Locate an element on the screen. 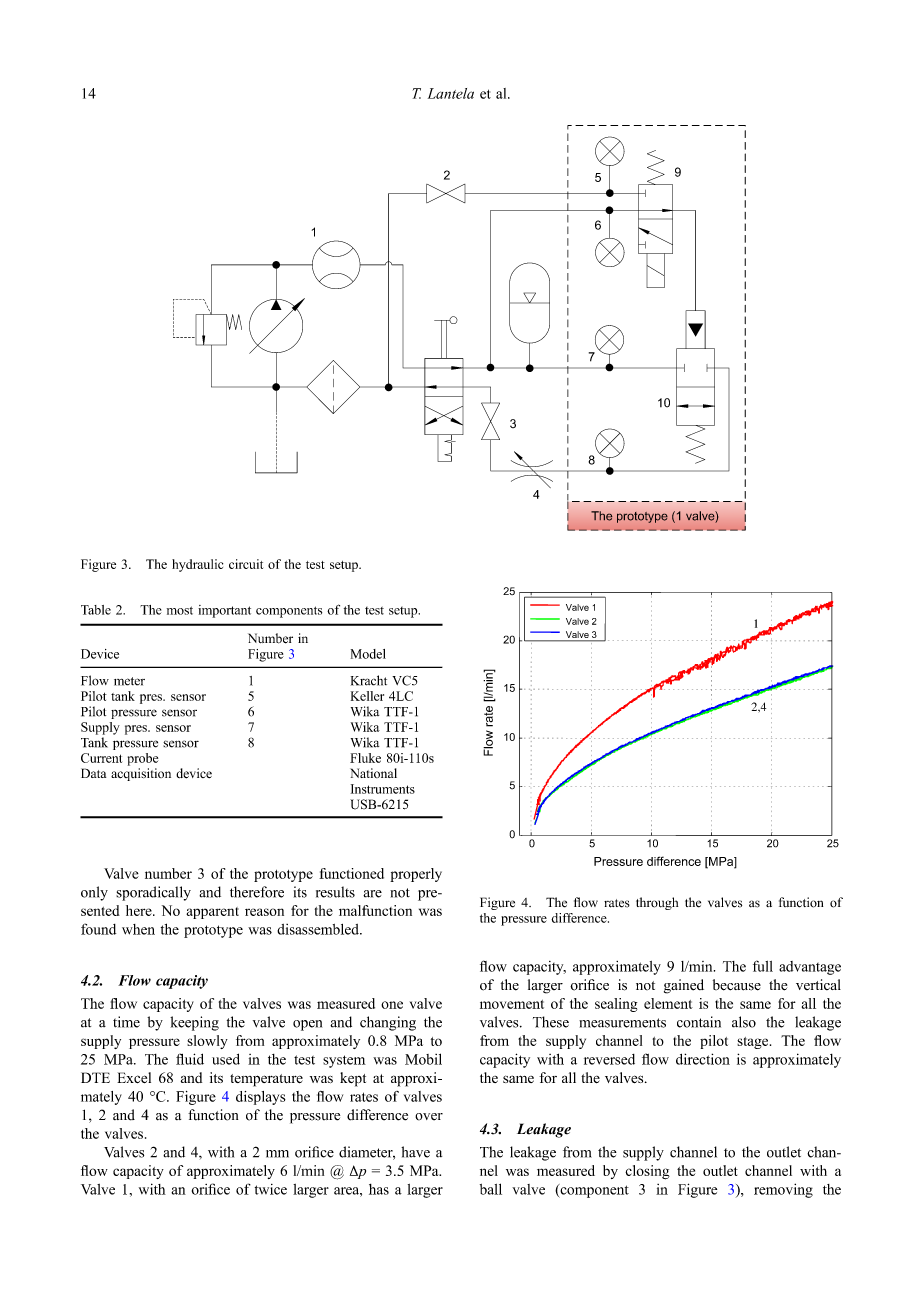  also is located at coordinates (744, 1022).
